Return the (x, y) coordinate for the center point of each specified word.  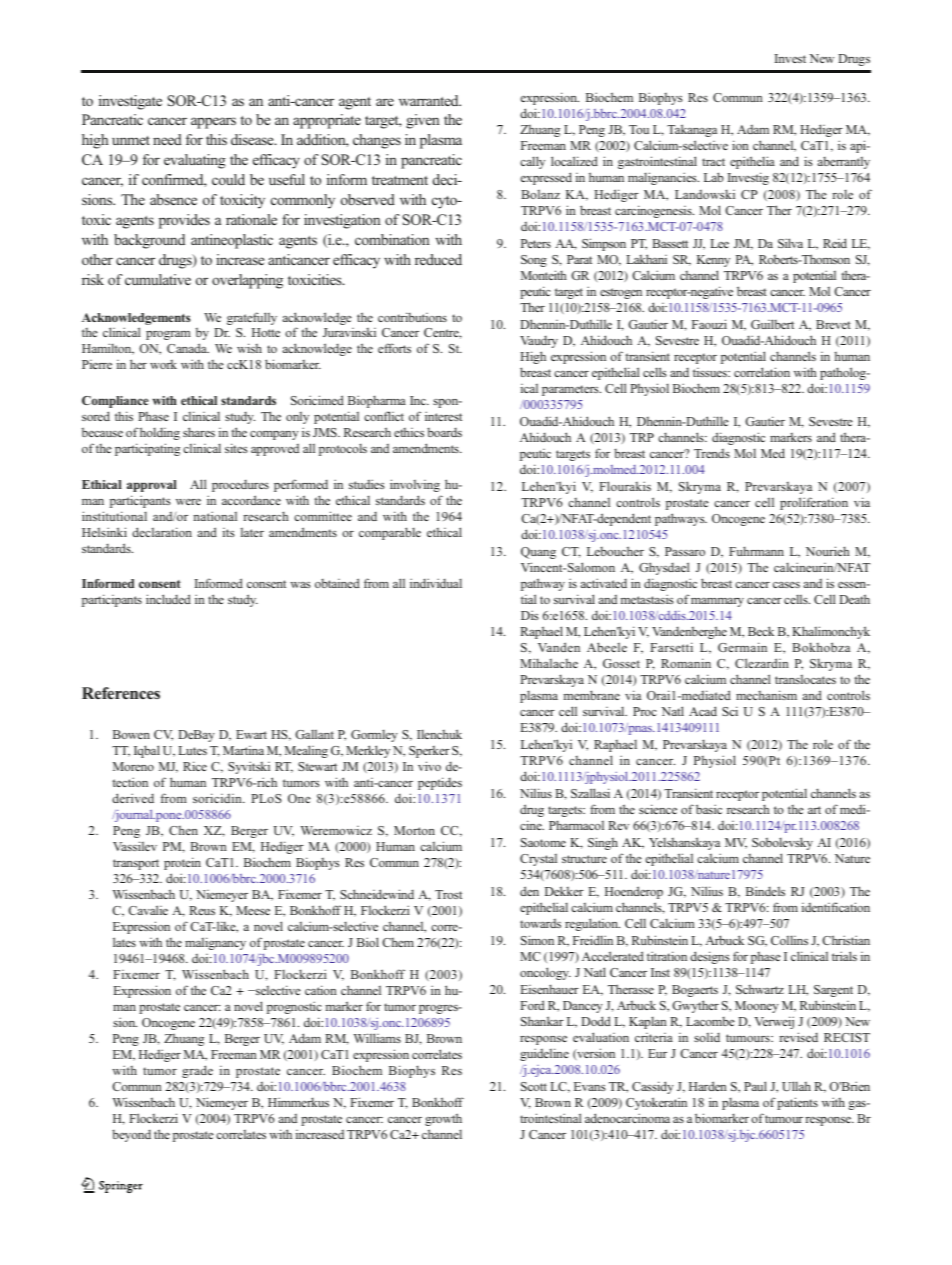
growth (443, 1119)
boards (444, 432)
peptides (440, 783)
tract (713, 162)
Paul (755, 1086)
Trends (712, 453)
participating (147, 449)
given (423, 121)
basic (709, 809)
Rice (195, 766)
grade (197, 1071)
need (167, 139)
